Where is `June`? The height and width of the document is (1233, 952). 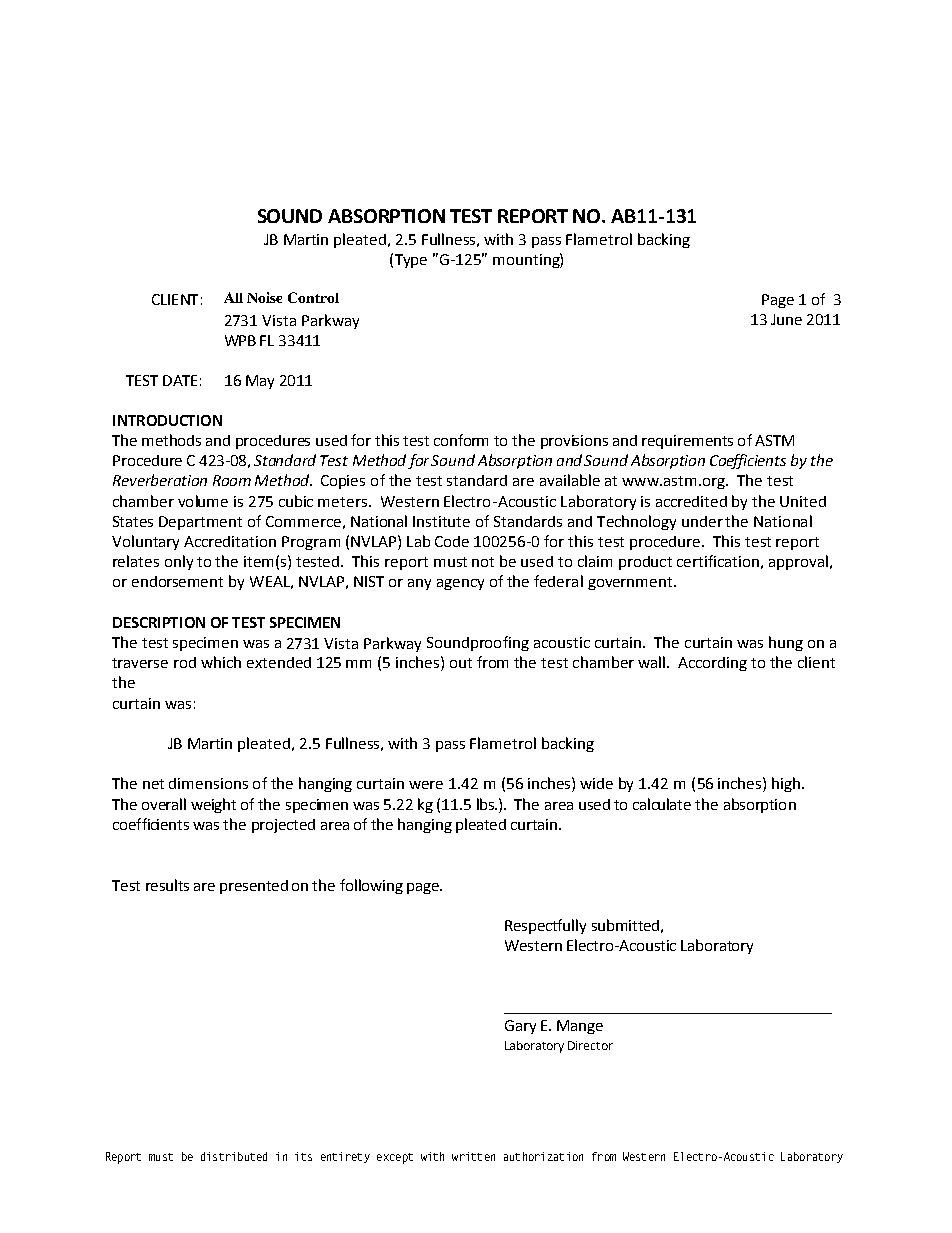 June is located at coordinates (786, 319).
